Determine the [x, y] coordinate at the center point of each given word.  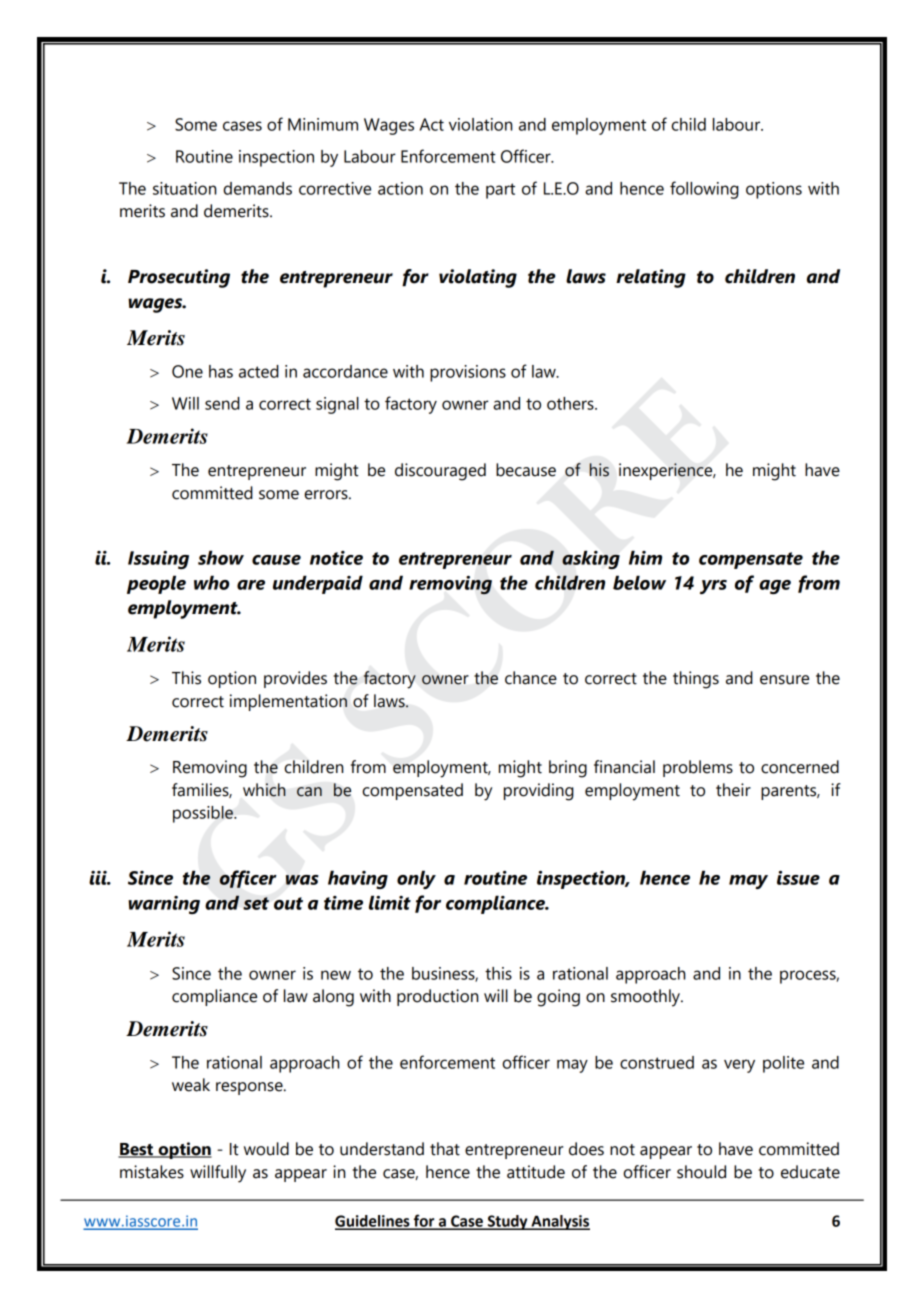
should [701, 1172]
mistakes [152, 1172]
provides [295, 679]
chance [531, 678]
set [256, 903]
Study [507, 1222]
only [416, 879]
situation [184, 188]
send [222, 403]
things [696, 680]
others [571, 403]
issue [798, 878]
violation [480, 124]
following [704, 190]
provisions [468, 373]
